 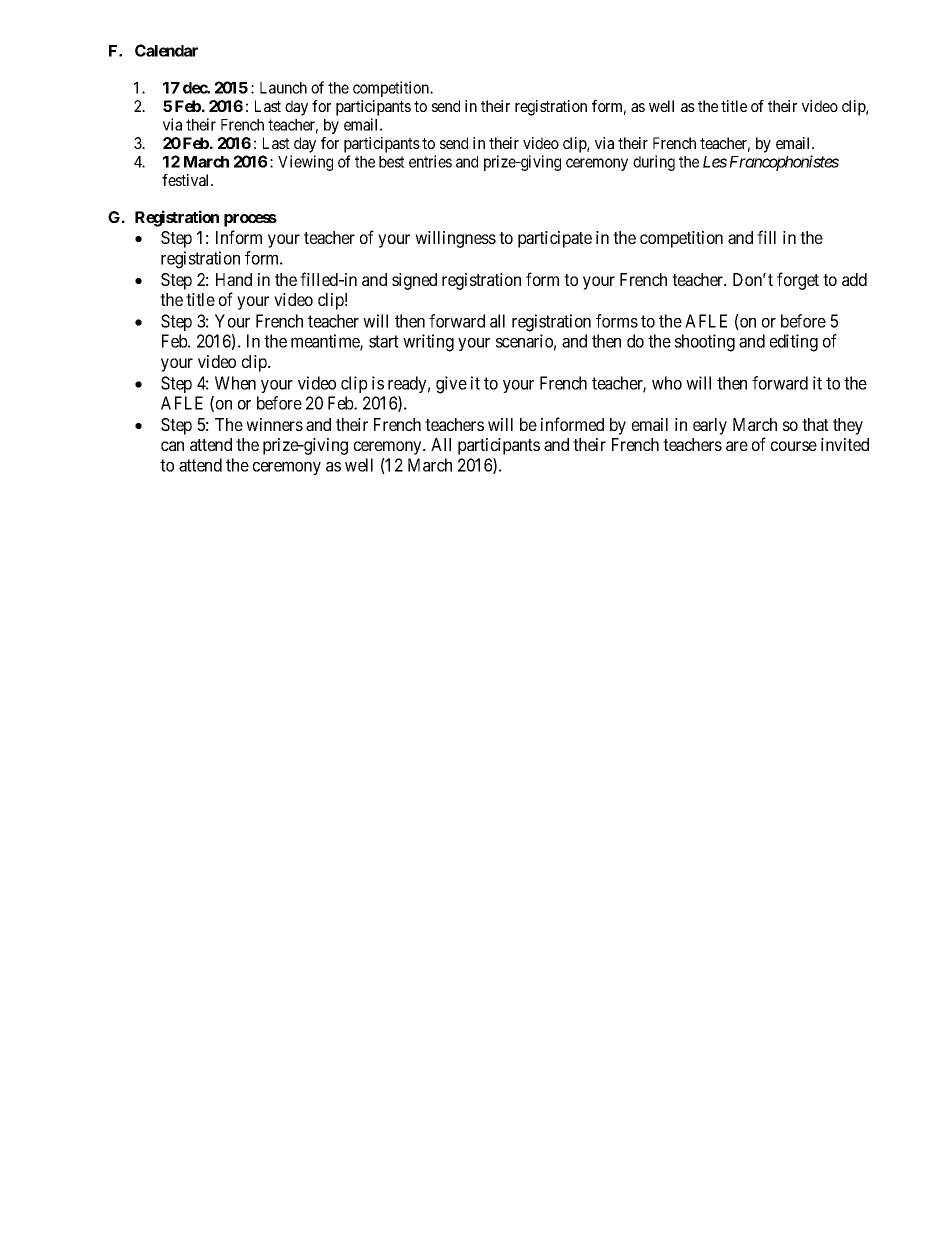 What do you see at coordinates (430, 161) in the image?
I see `entries` at bounding box center [430, 161].
